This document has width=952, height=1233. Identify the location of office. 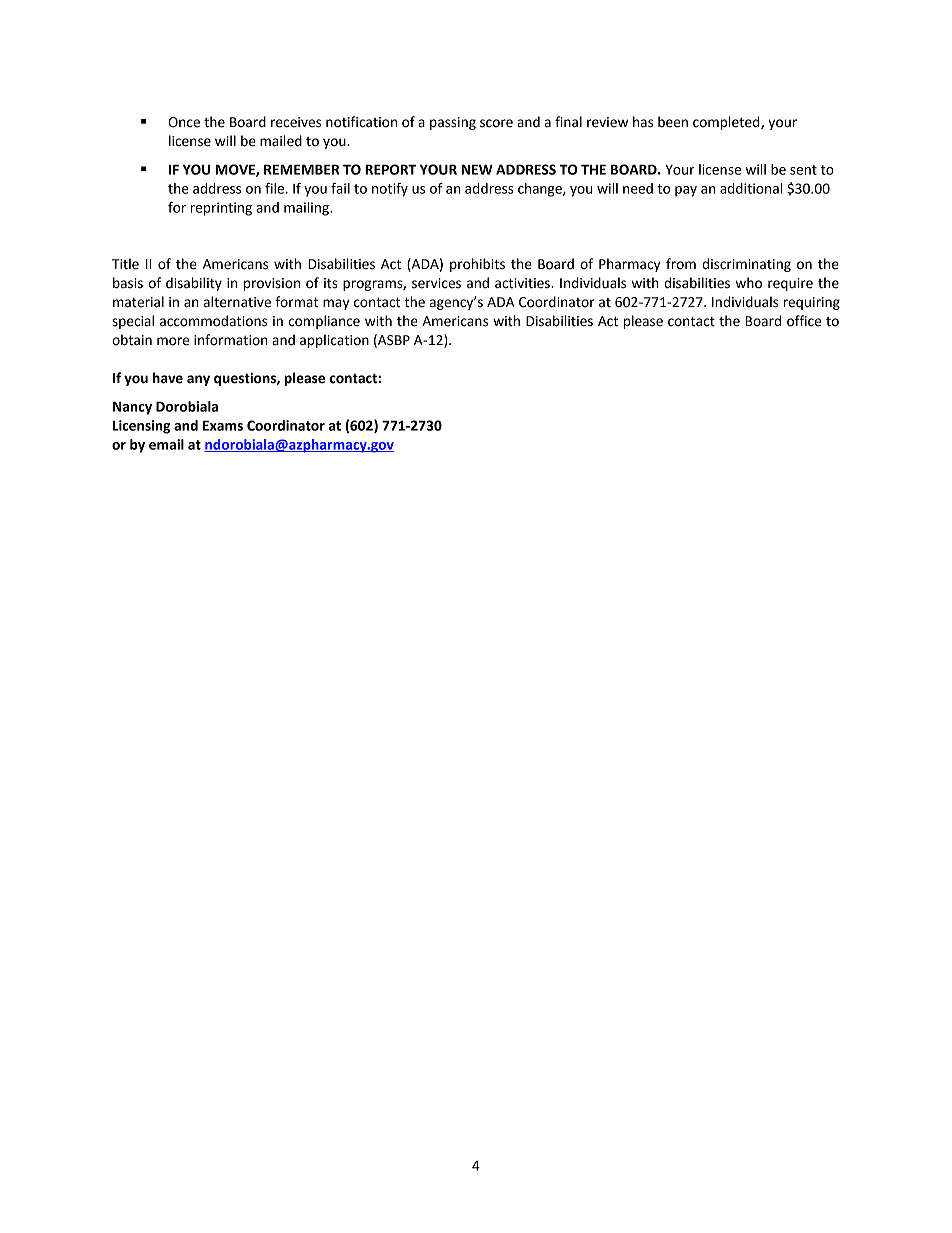
(804, 321).
